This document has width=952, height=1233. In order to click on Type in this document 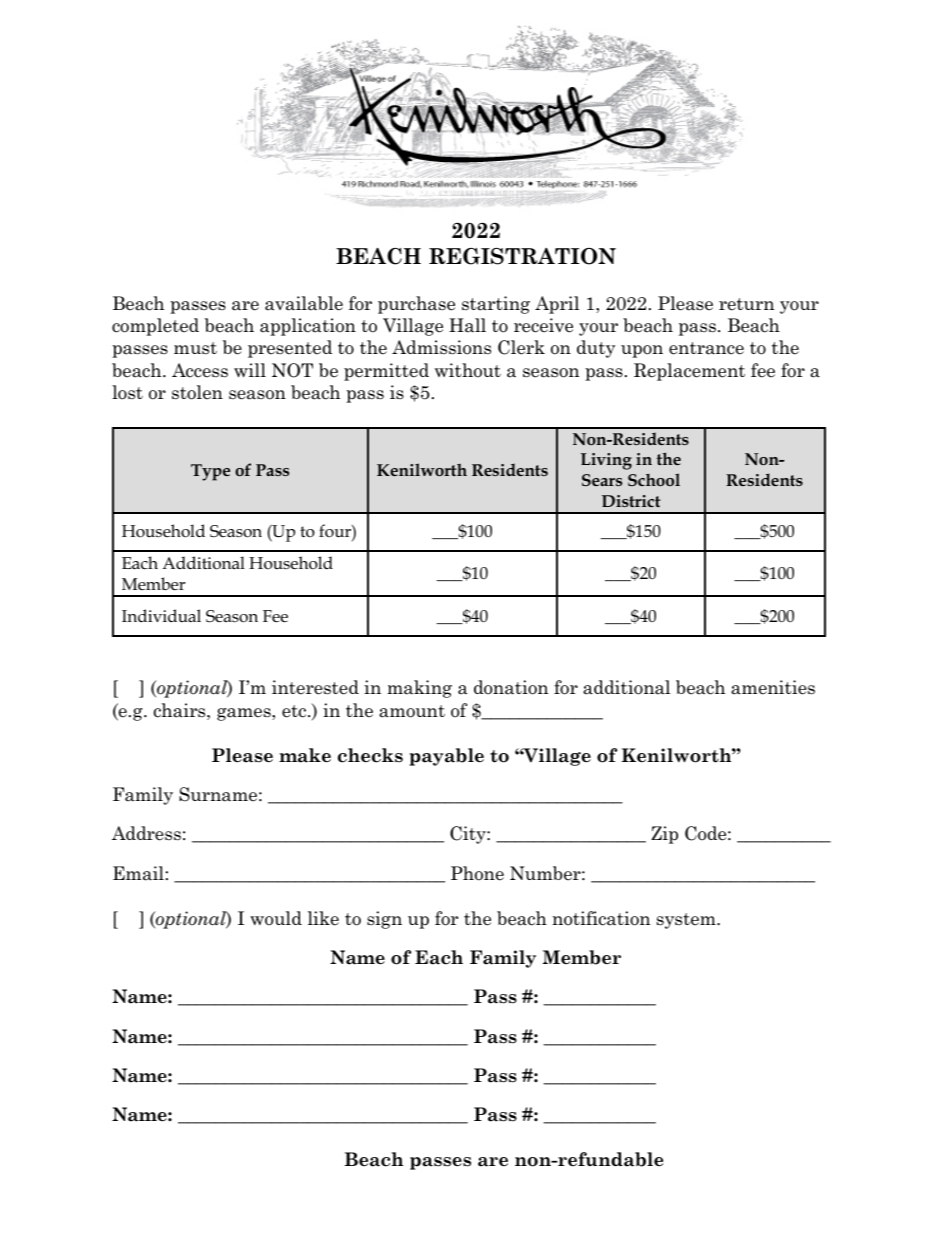, I will do `click(210, 472)`.
